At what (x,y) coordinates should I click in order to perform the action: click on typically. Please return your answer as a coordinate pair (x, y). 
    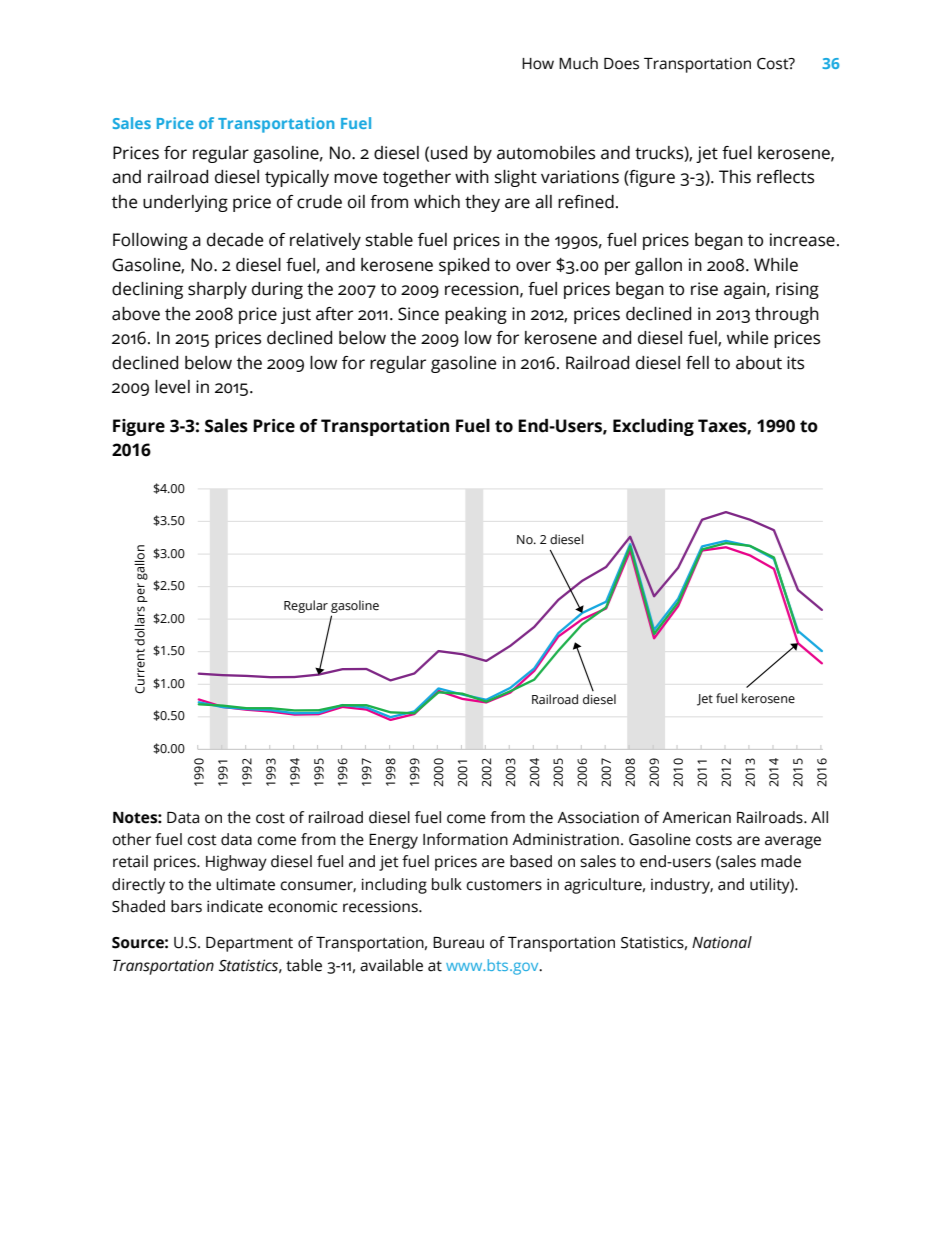
    Looking at the image, I should click on (297, 178).
